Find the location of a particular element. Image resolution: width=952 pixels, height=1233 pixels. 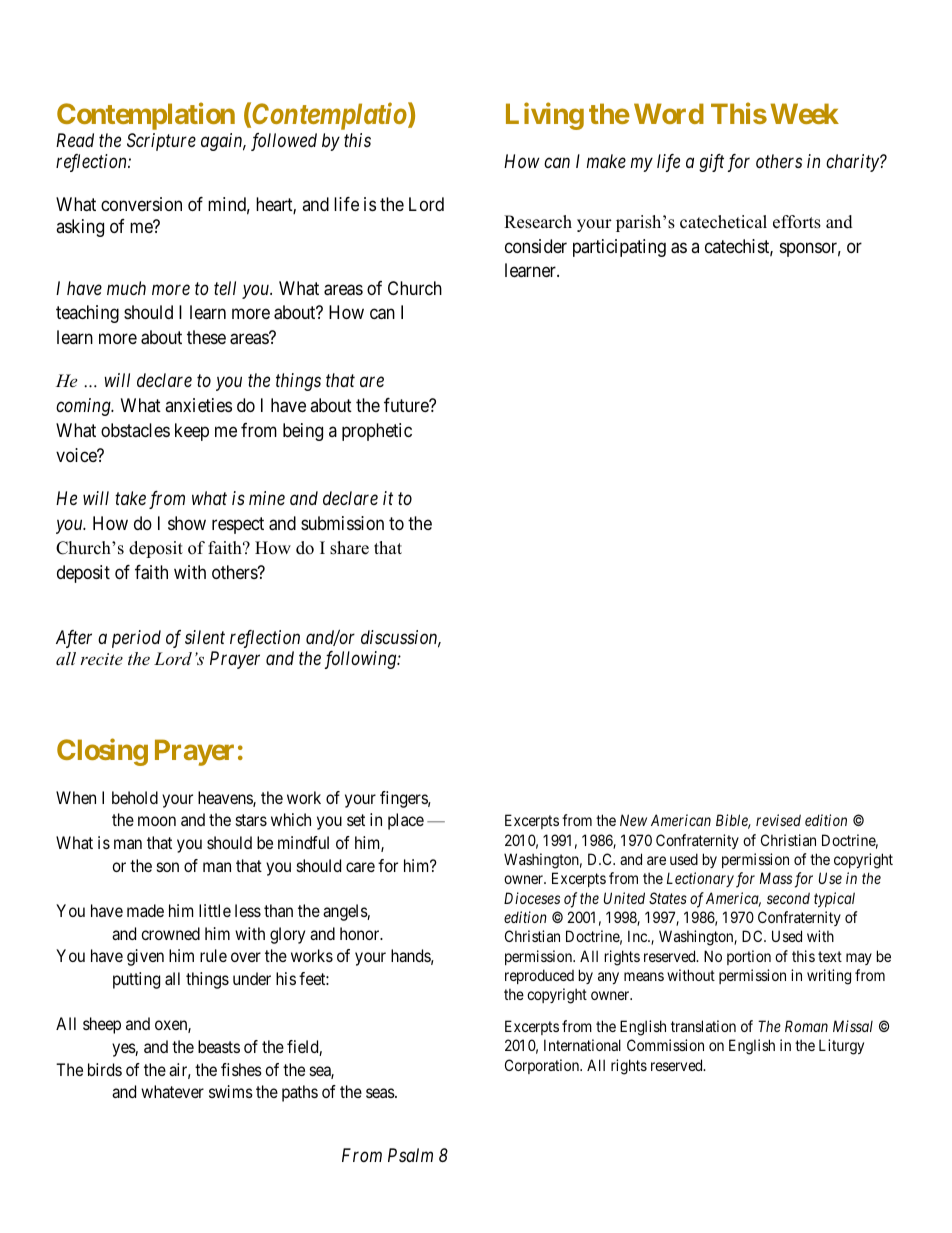

behold is located at coordinates (135, 797).
